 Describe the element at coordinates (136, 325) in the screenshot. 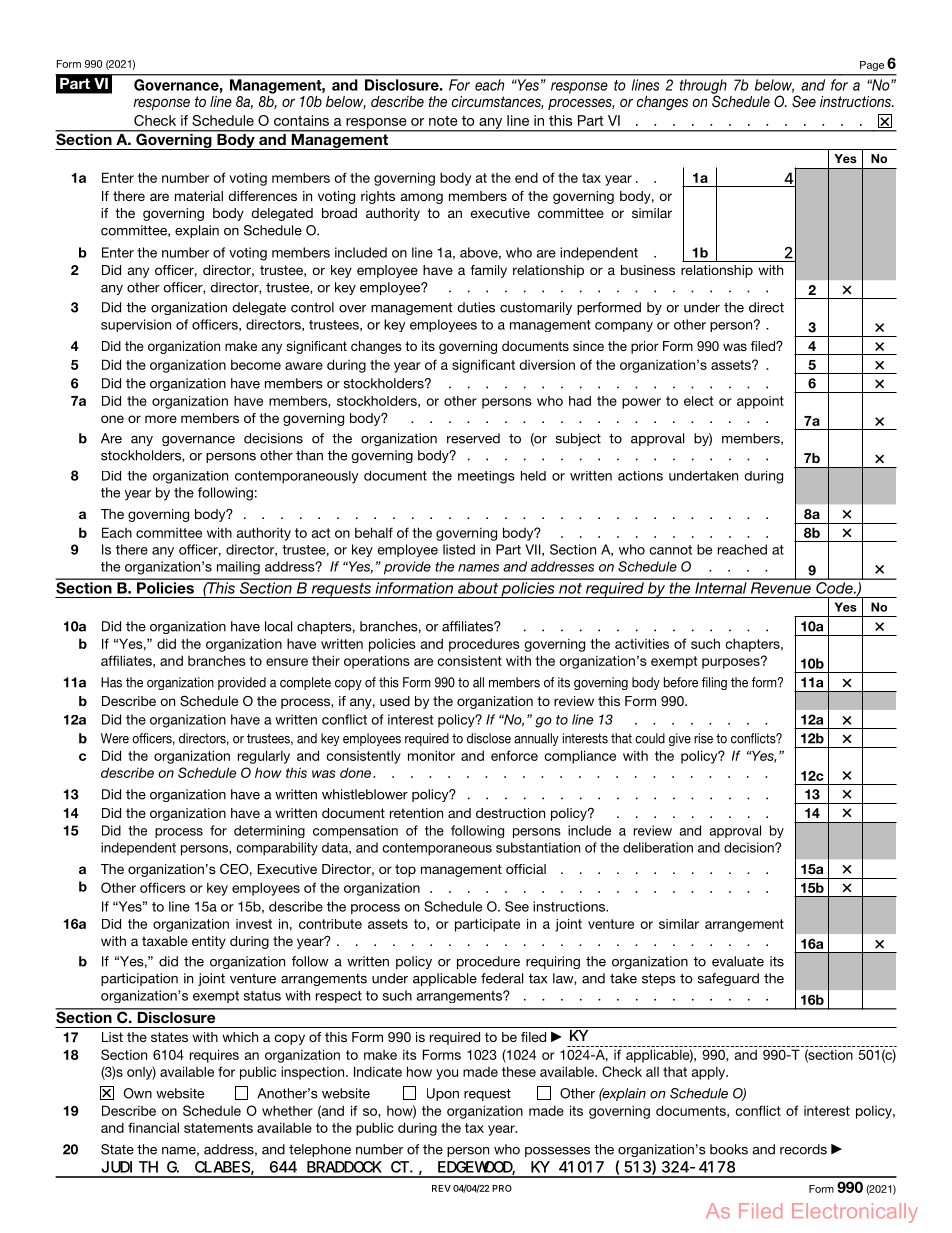

I see `supervision` at that location.
